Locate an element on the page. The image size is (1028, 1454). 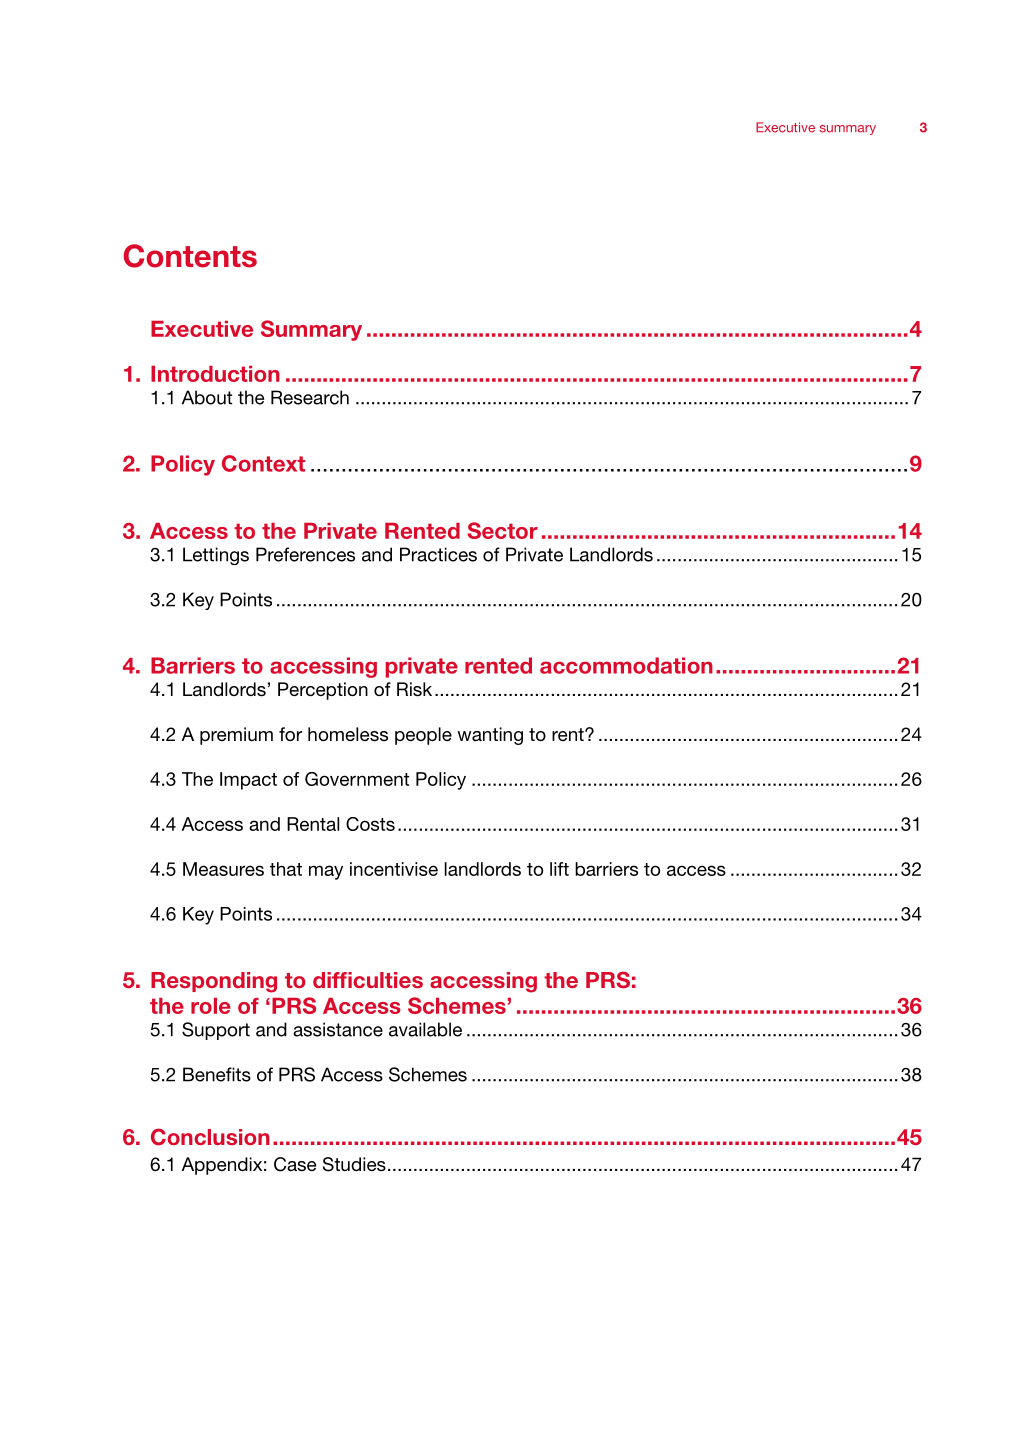
wanting is located at coordinates (490, 736).
